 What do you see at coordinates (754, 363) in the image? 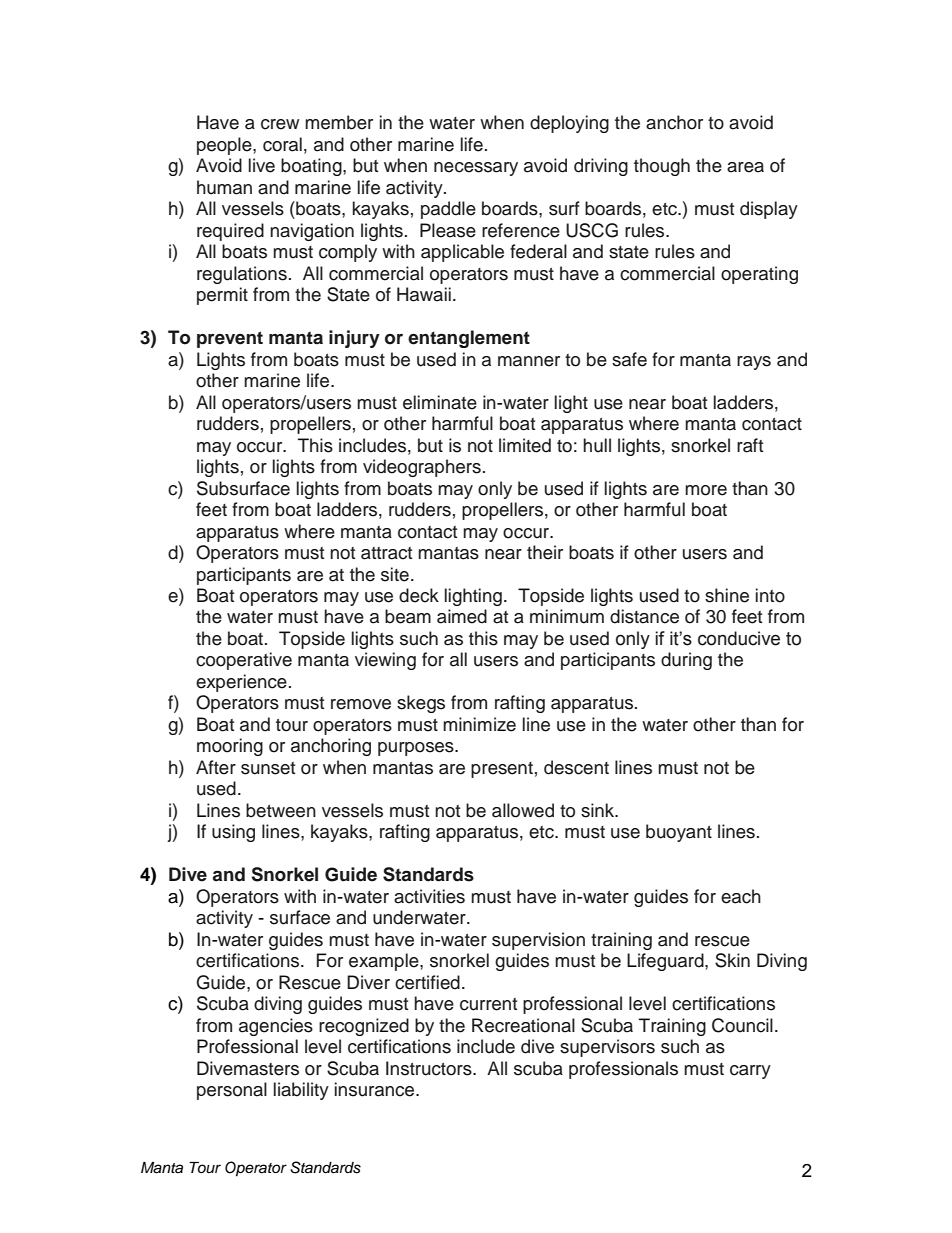
I see `rays` at bounding box center [754, 363].
